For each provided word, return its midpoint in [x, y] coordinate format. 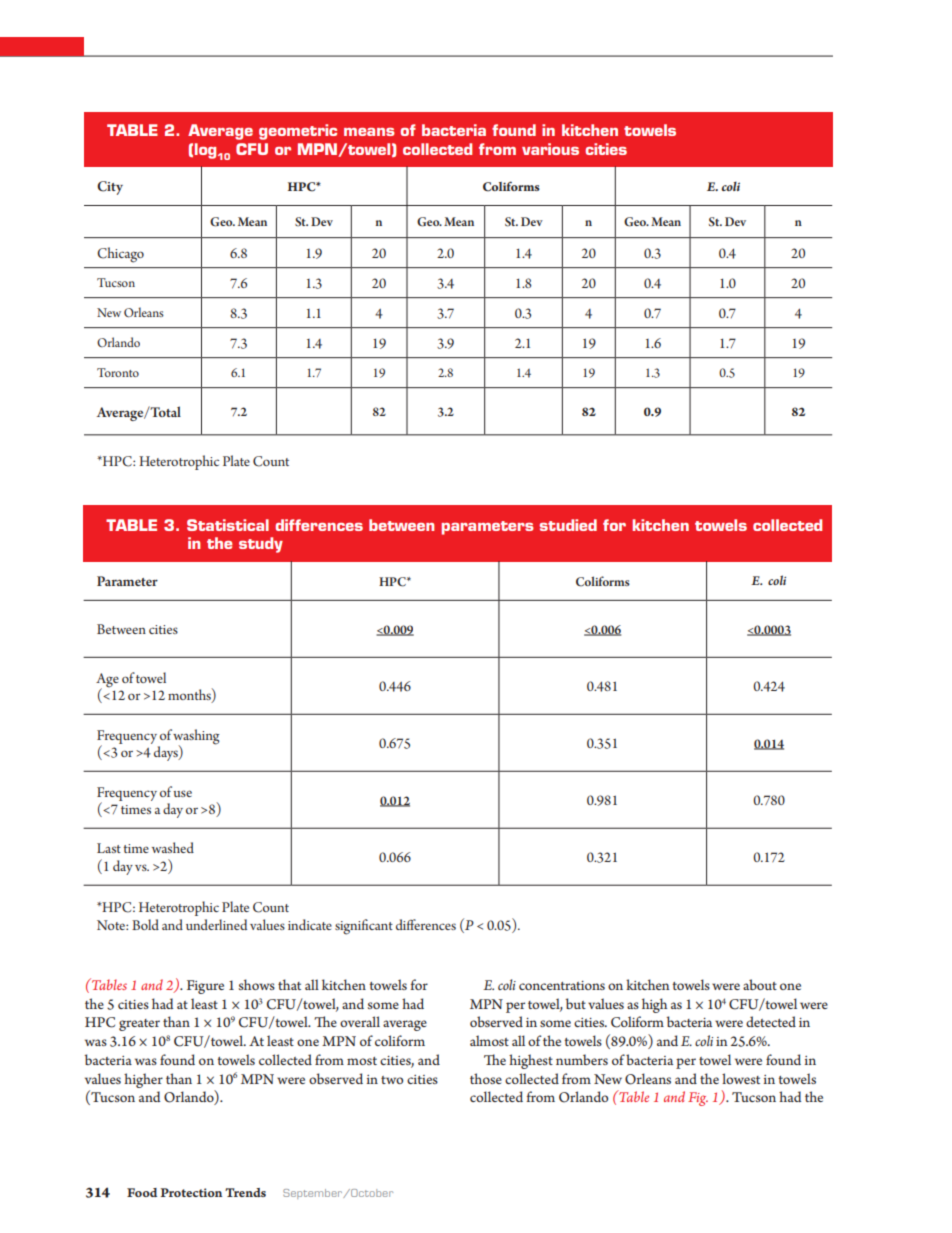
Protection [191, 1192]
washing [196, 737]
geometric [298, 132]
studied [568, 525]
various [550, 149]
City [110, 188]
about [760, 984]
